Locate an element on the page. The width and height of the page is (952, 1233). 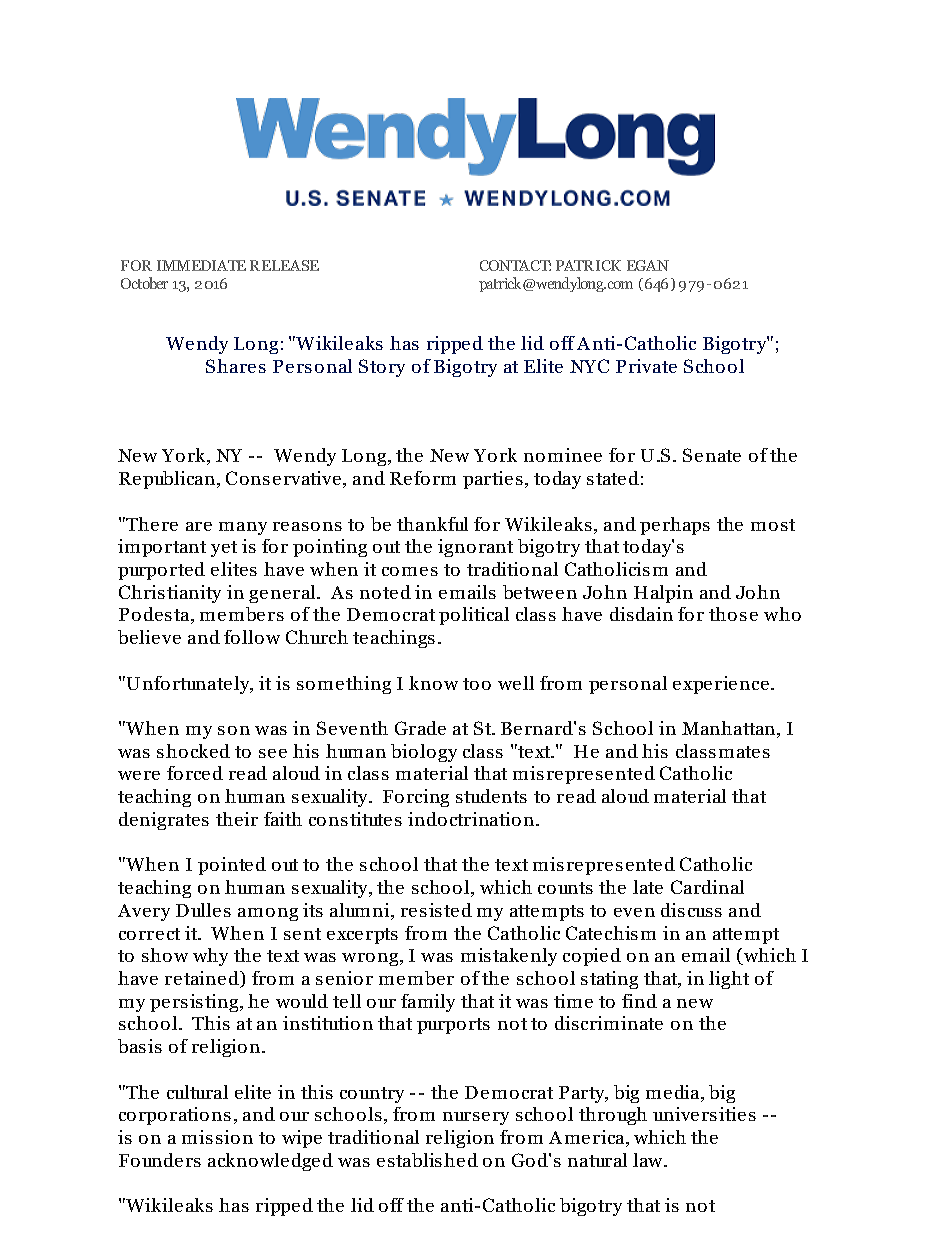
perhaps is located at coordinates (675, 526).
